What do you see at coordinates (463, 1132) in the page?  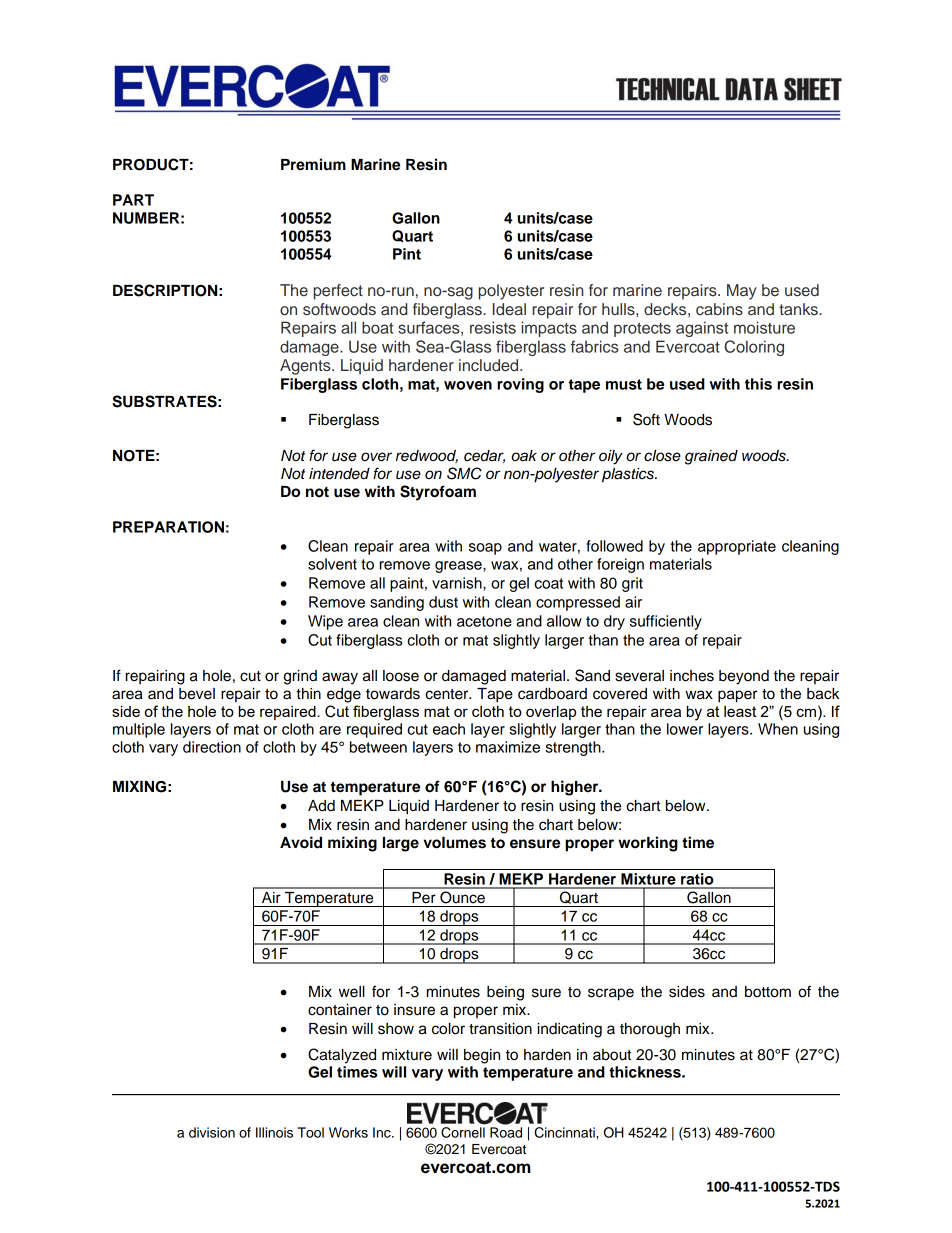 I see `Cornell` at bounding box center [463, 1132].
